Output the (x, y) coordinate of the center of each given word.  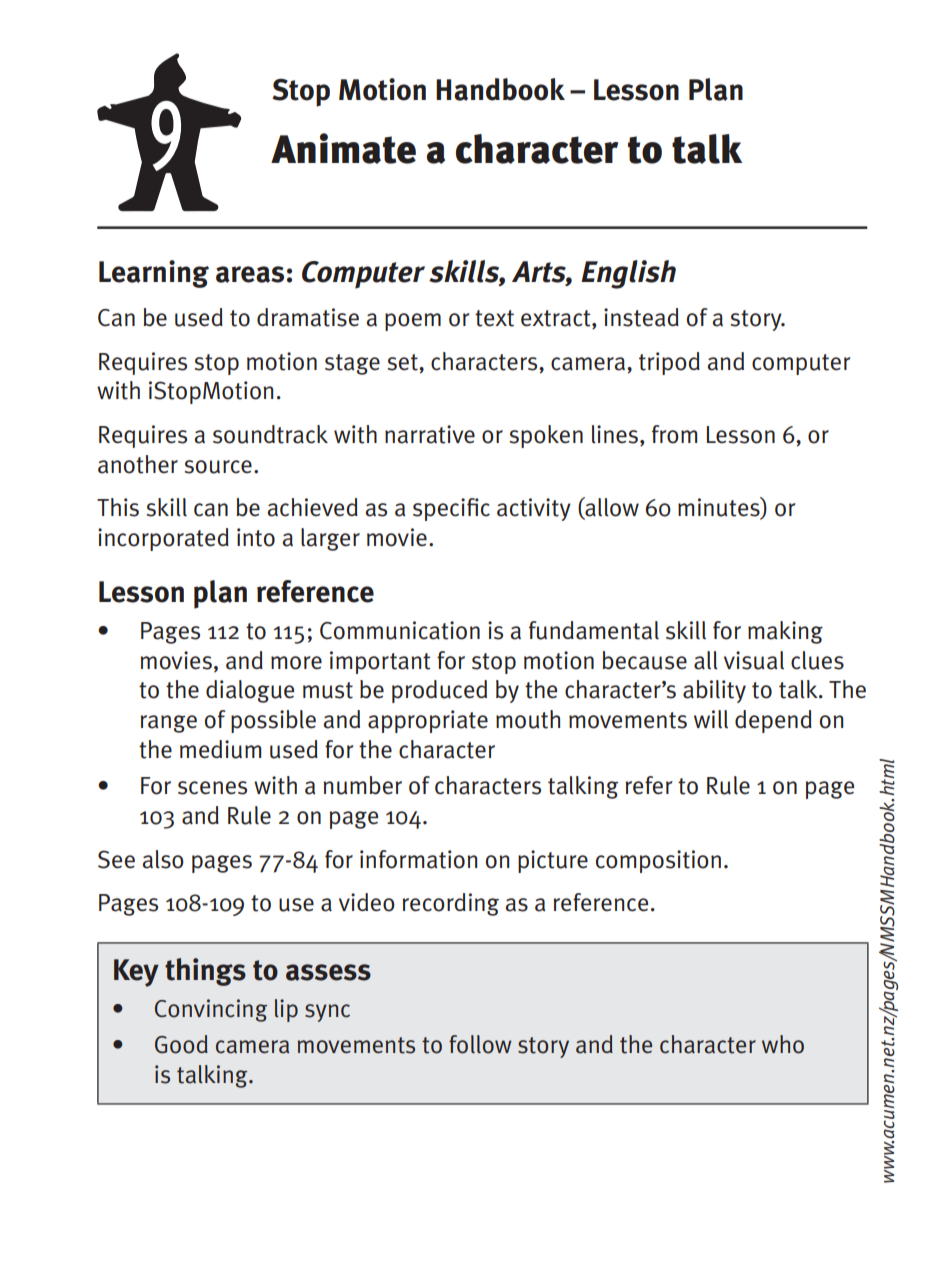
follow (480, 1044)
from (674, 434)
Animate (343, 148)
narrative (430, 434)
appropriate (428, 721)
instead (641, 317)
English (628, 274)
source (218, 467)
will (711, 719)
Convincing (211, 1010)
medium (220, 749)
